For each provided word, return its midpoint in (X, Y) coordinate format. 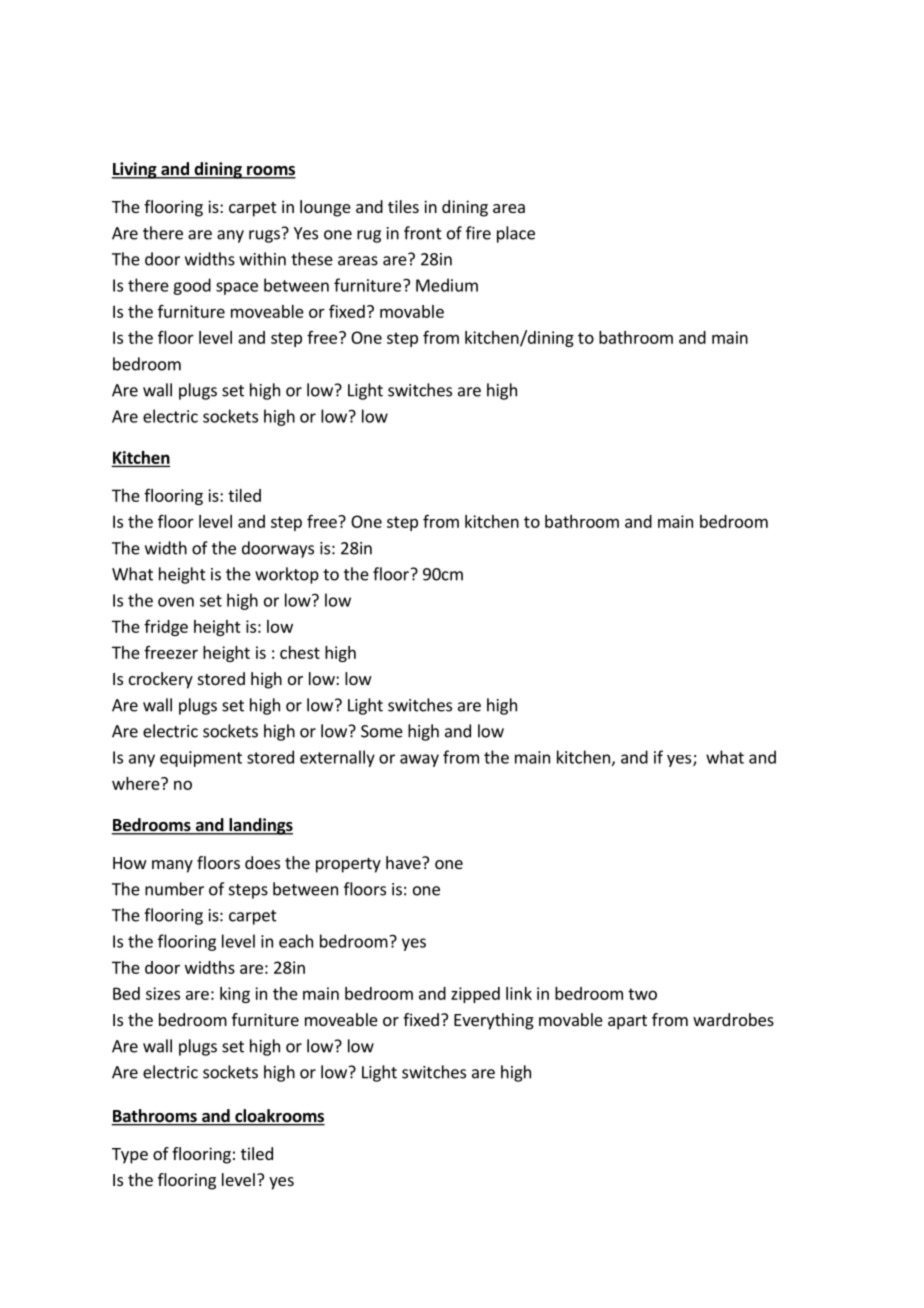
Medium (447, 285)
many (172, 866)
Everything (494, 1021)
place (516, 234)
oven (176, 602)
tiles (403, 206)
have (404, 862)
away (419, 760)
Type (130, 1156)
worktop (287, 575)
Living (135, 170)
